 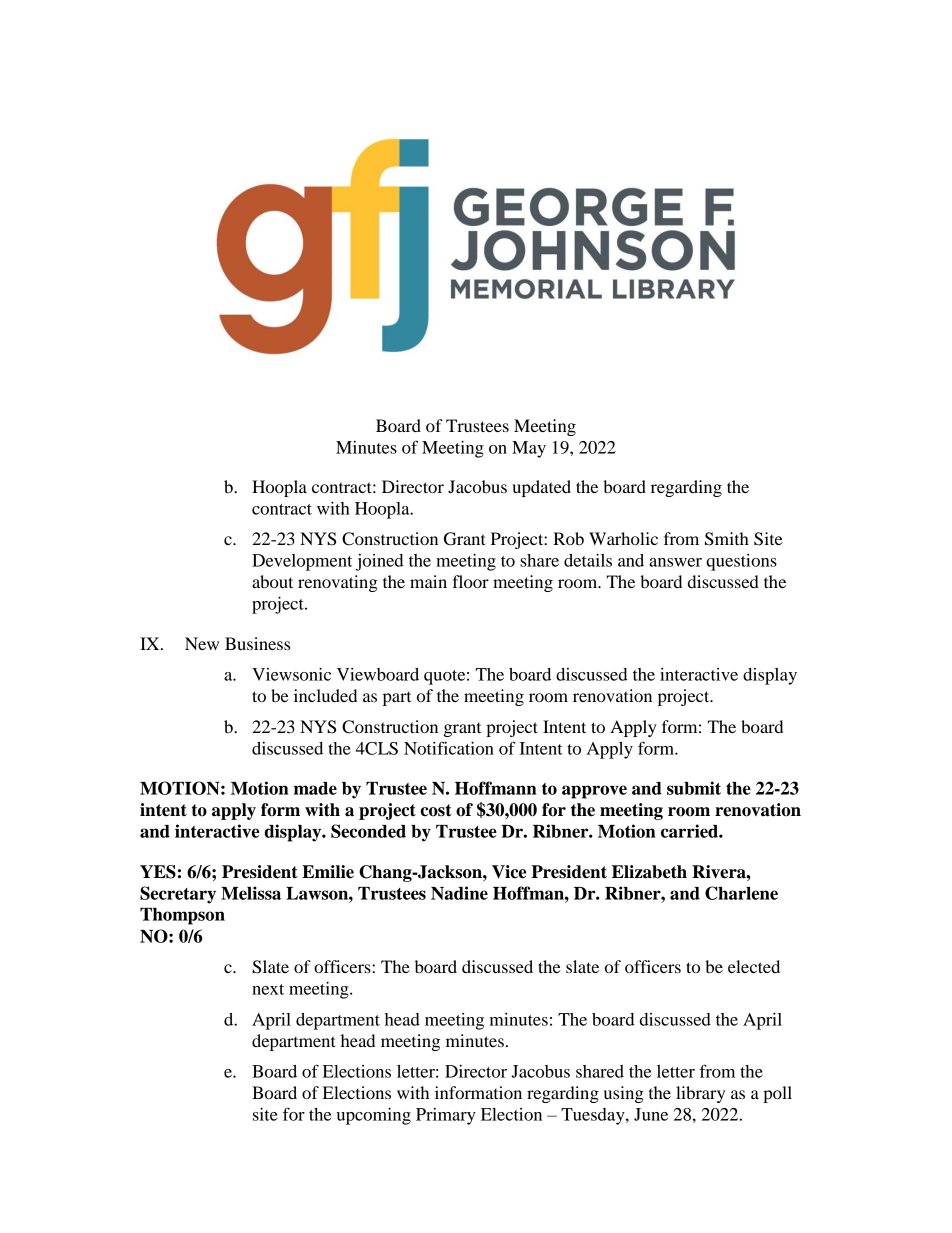 I want to click on Smith, so click(x=727, y=539).
